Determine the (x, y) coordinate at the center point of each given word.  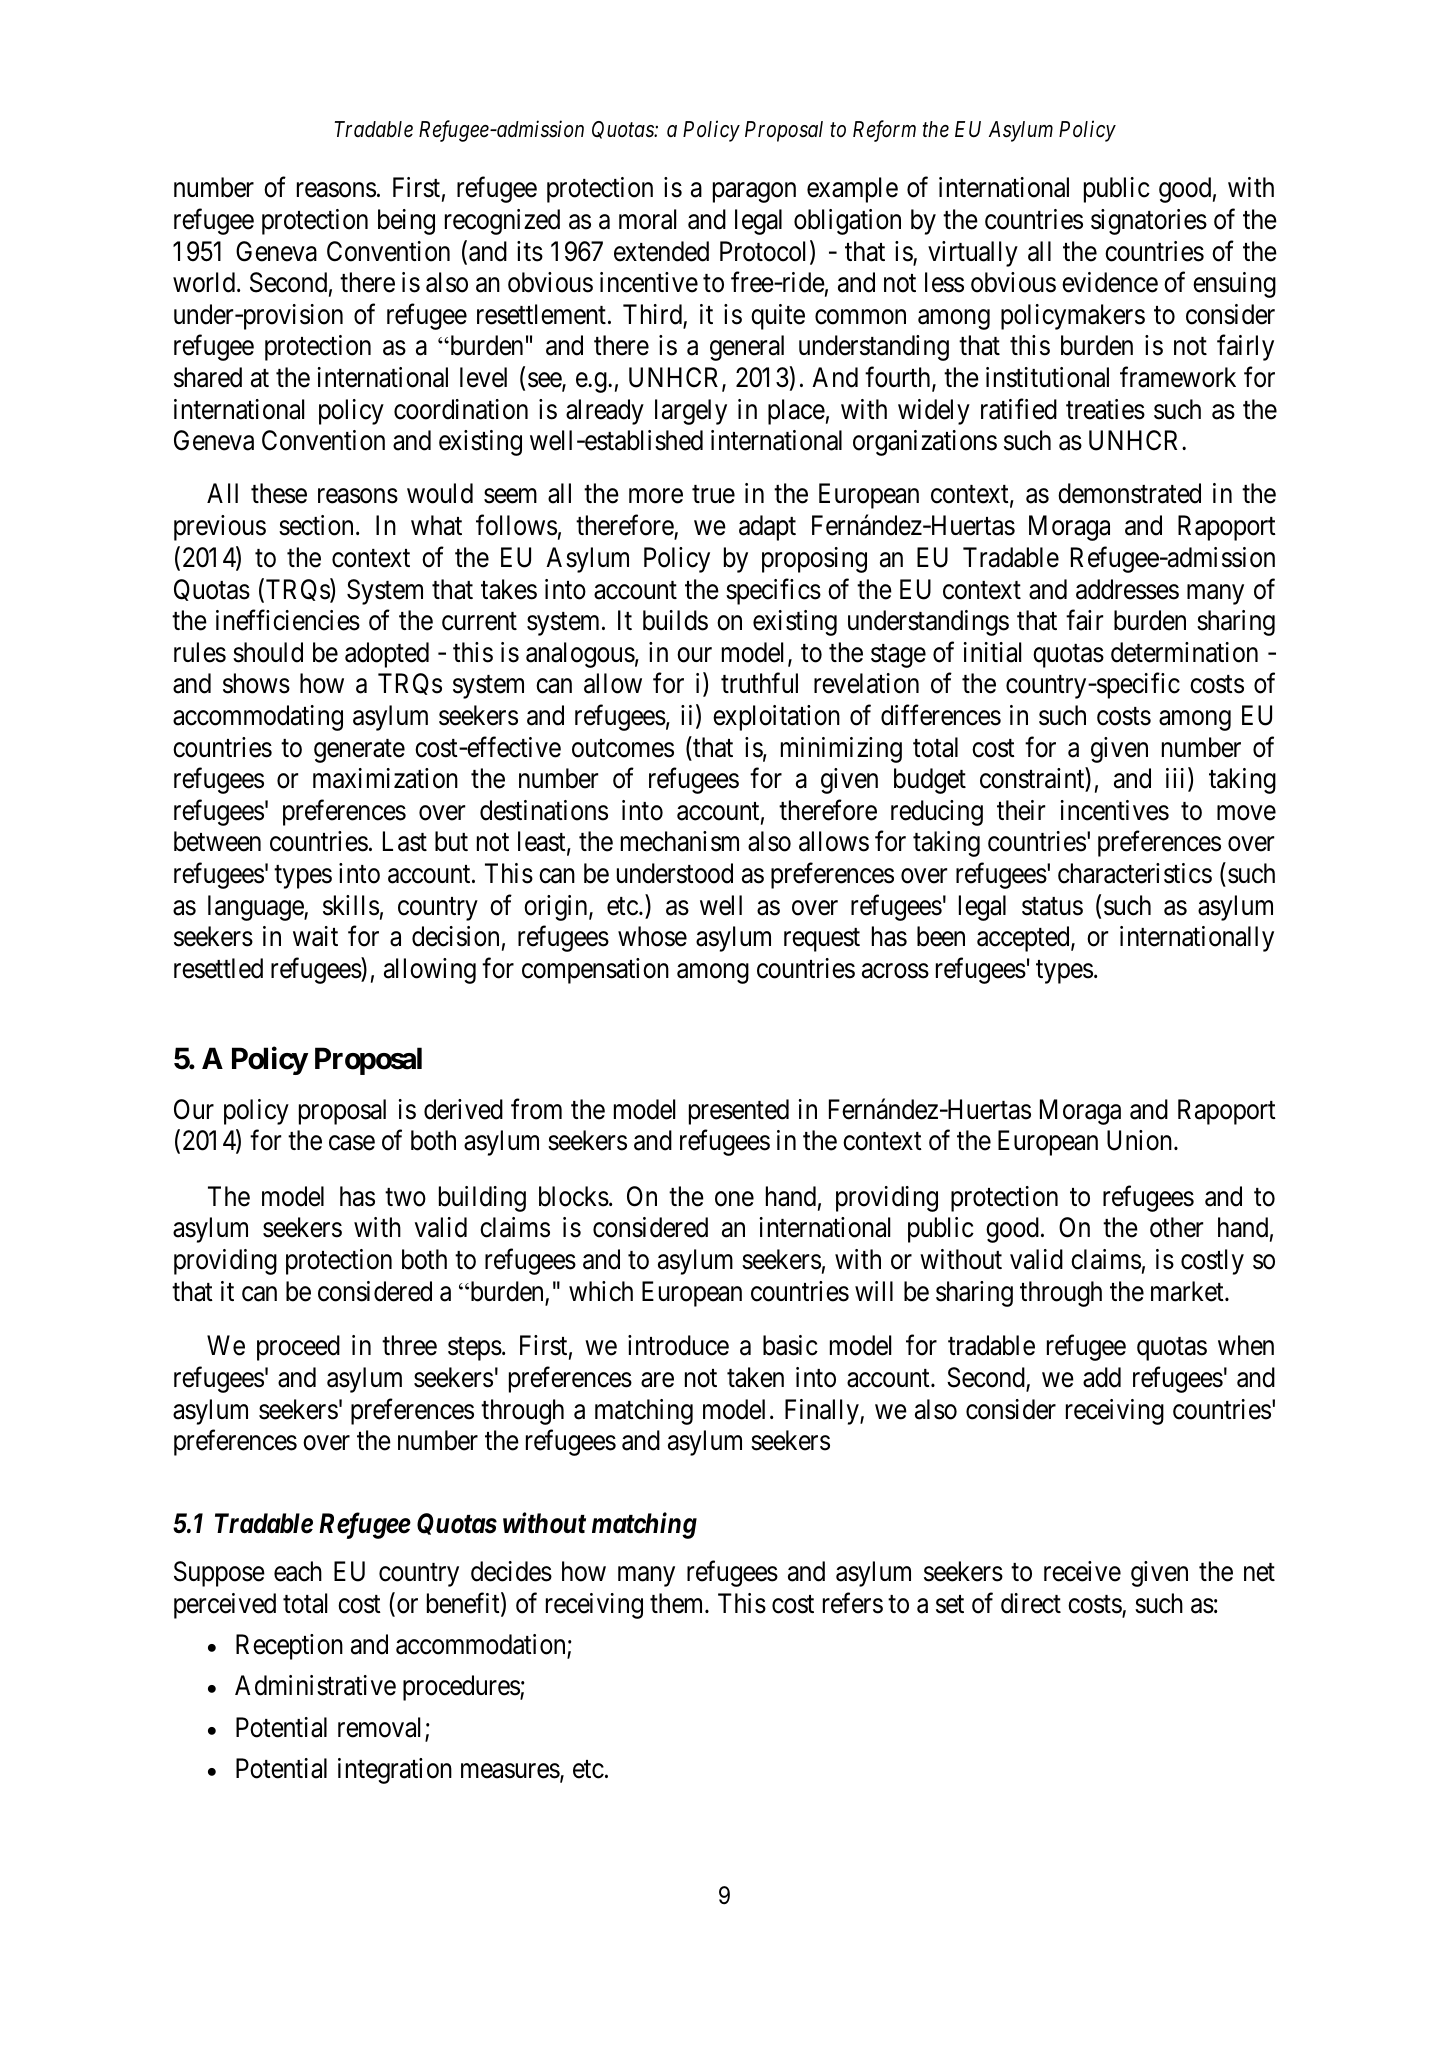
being (406, 222)
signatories (1149, 222)
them (678, 1603)
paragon (754, 193)
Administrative (315, 1685)
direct (1031, 1603)
